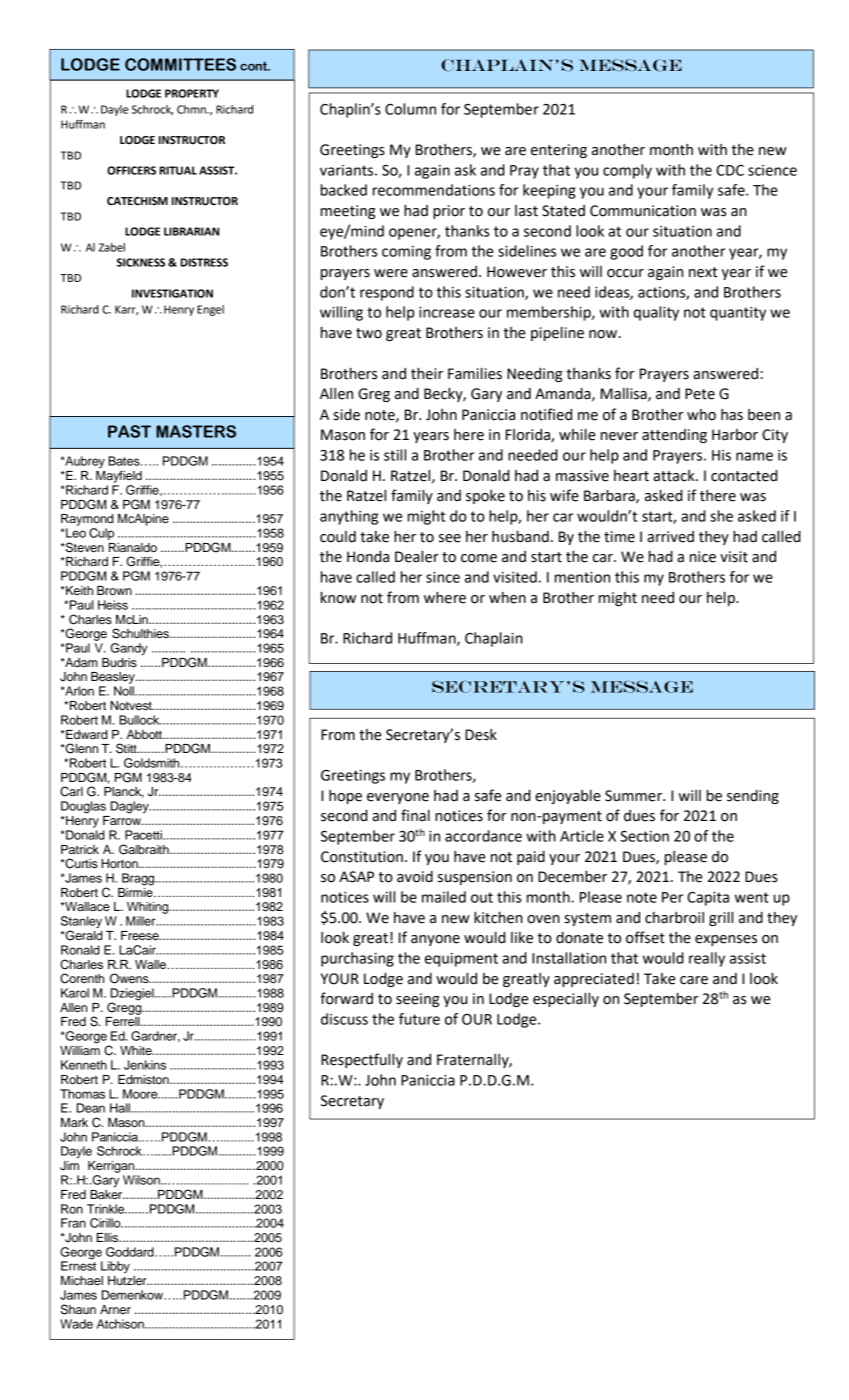 The width and height of the page is (849, 1400). Describe the element at coordinates (730, 170) in the page. I see `CDC` at that location.
